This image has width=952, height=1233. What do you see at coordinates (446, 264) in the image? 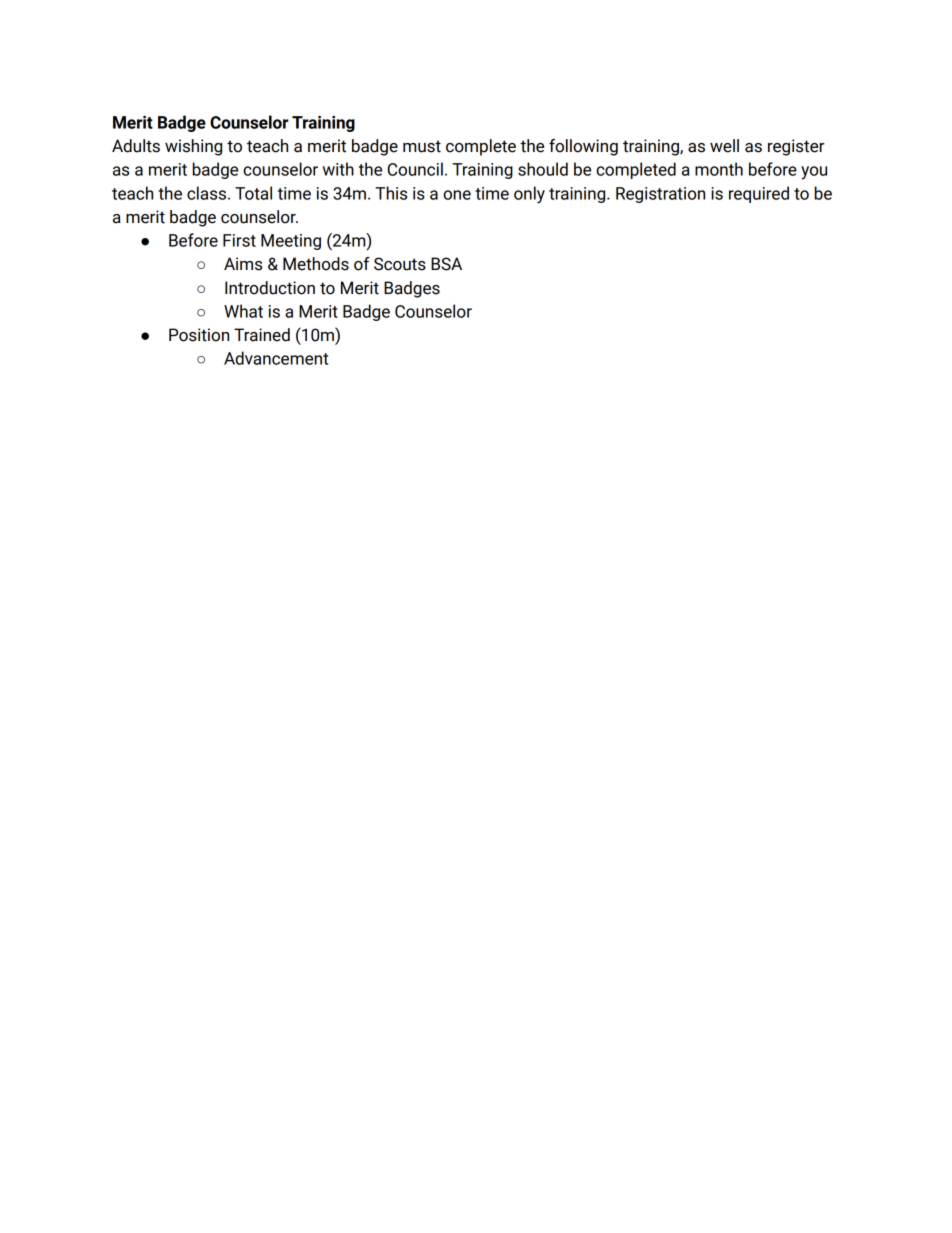
I see `BSA` at bounding box center [446, 264].
